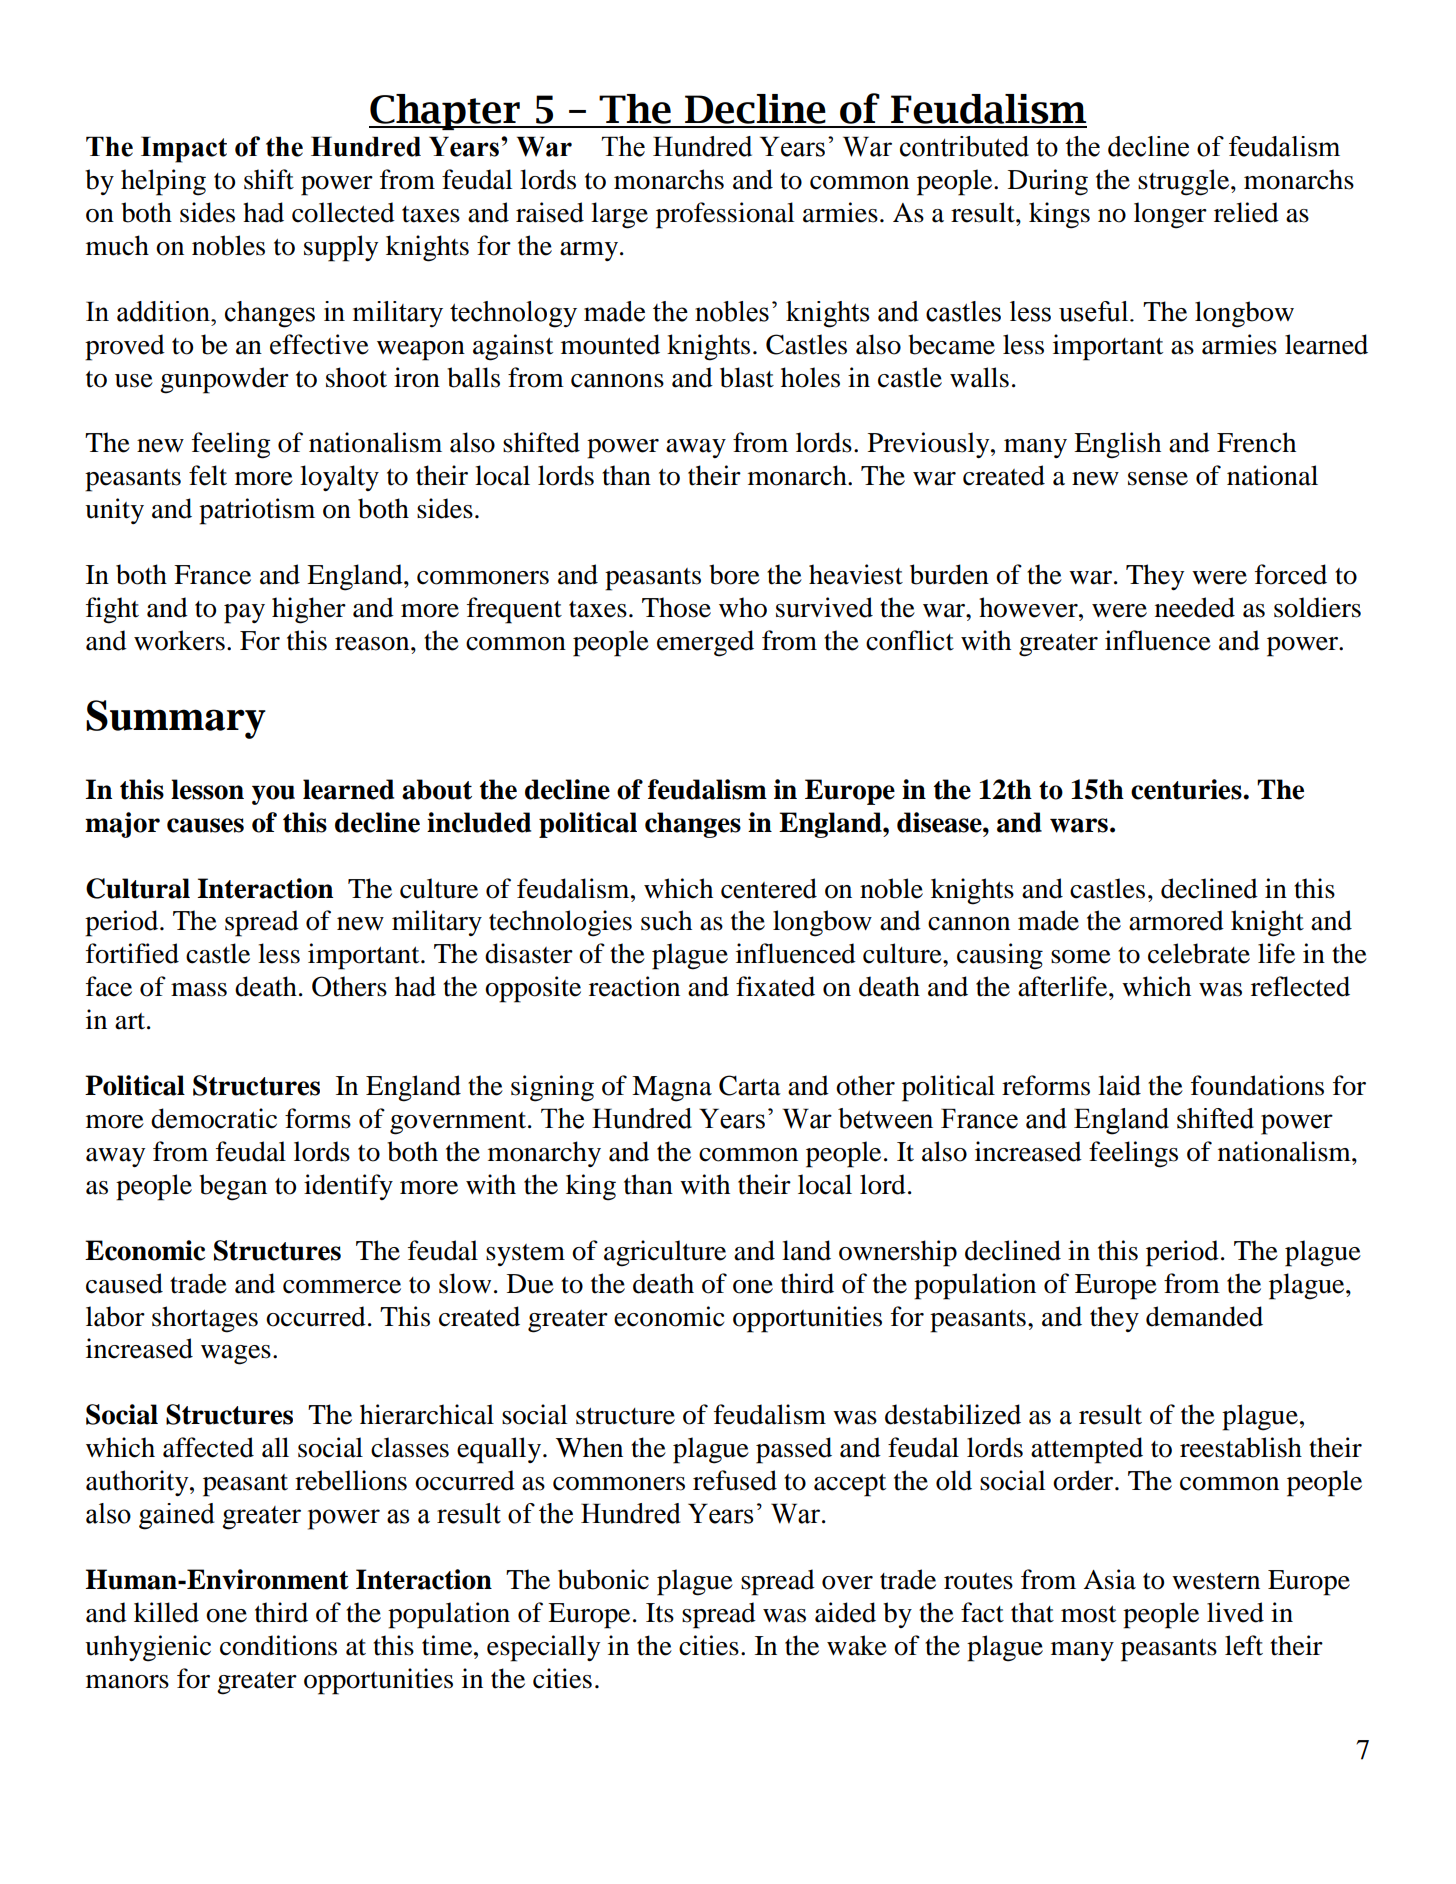 Image resolution: width=1456 pixels, height=1884 pixels. What do you see at coordinates (725, 215) in the document?
I see `professional` at bounding box center [725, 215].
